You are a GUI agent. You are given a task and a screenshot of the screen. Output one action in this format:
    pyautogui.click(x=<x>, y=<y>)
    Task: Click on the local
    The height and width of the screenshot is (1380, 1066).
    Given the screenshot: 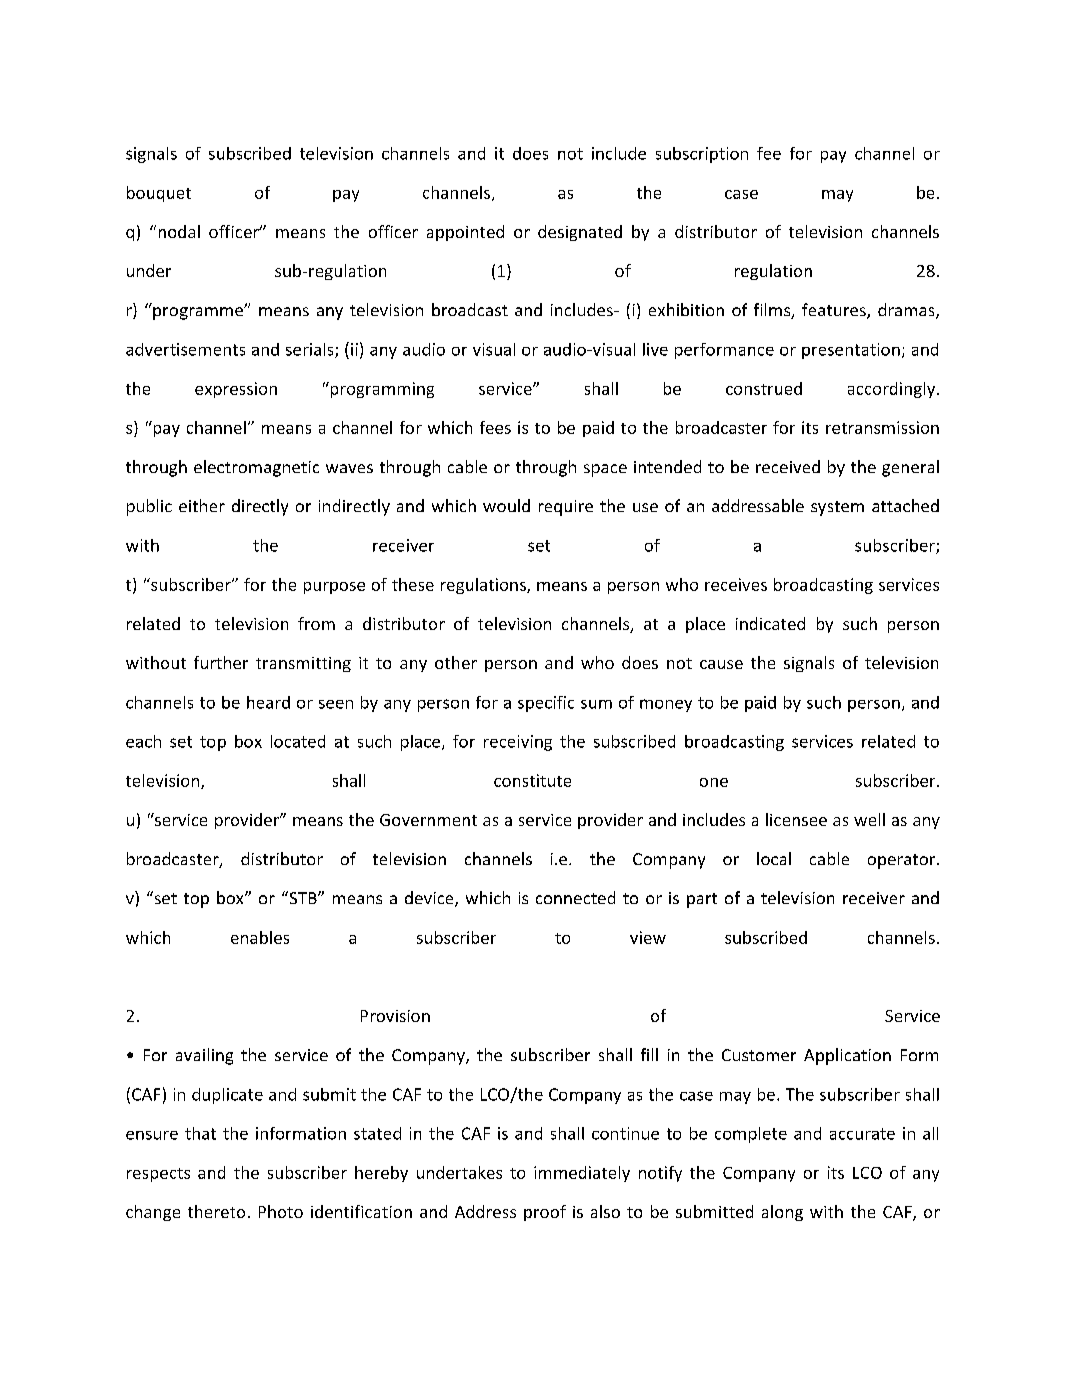 What is the action you would take?
    pyautogui.click(x=774, y=858)
